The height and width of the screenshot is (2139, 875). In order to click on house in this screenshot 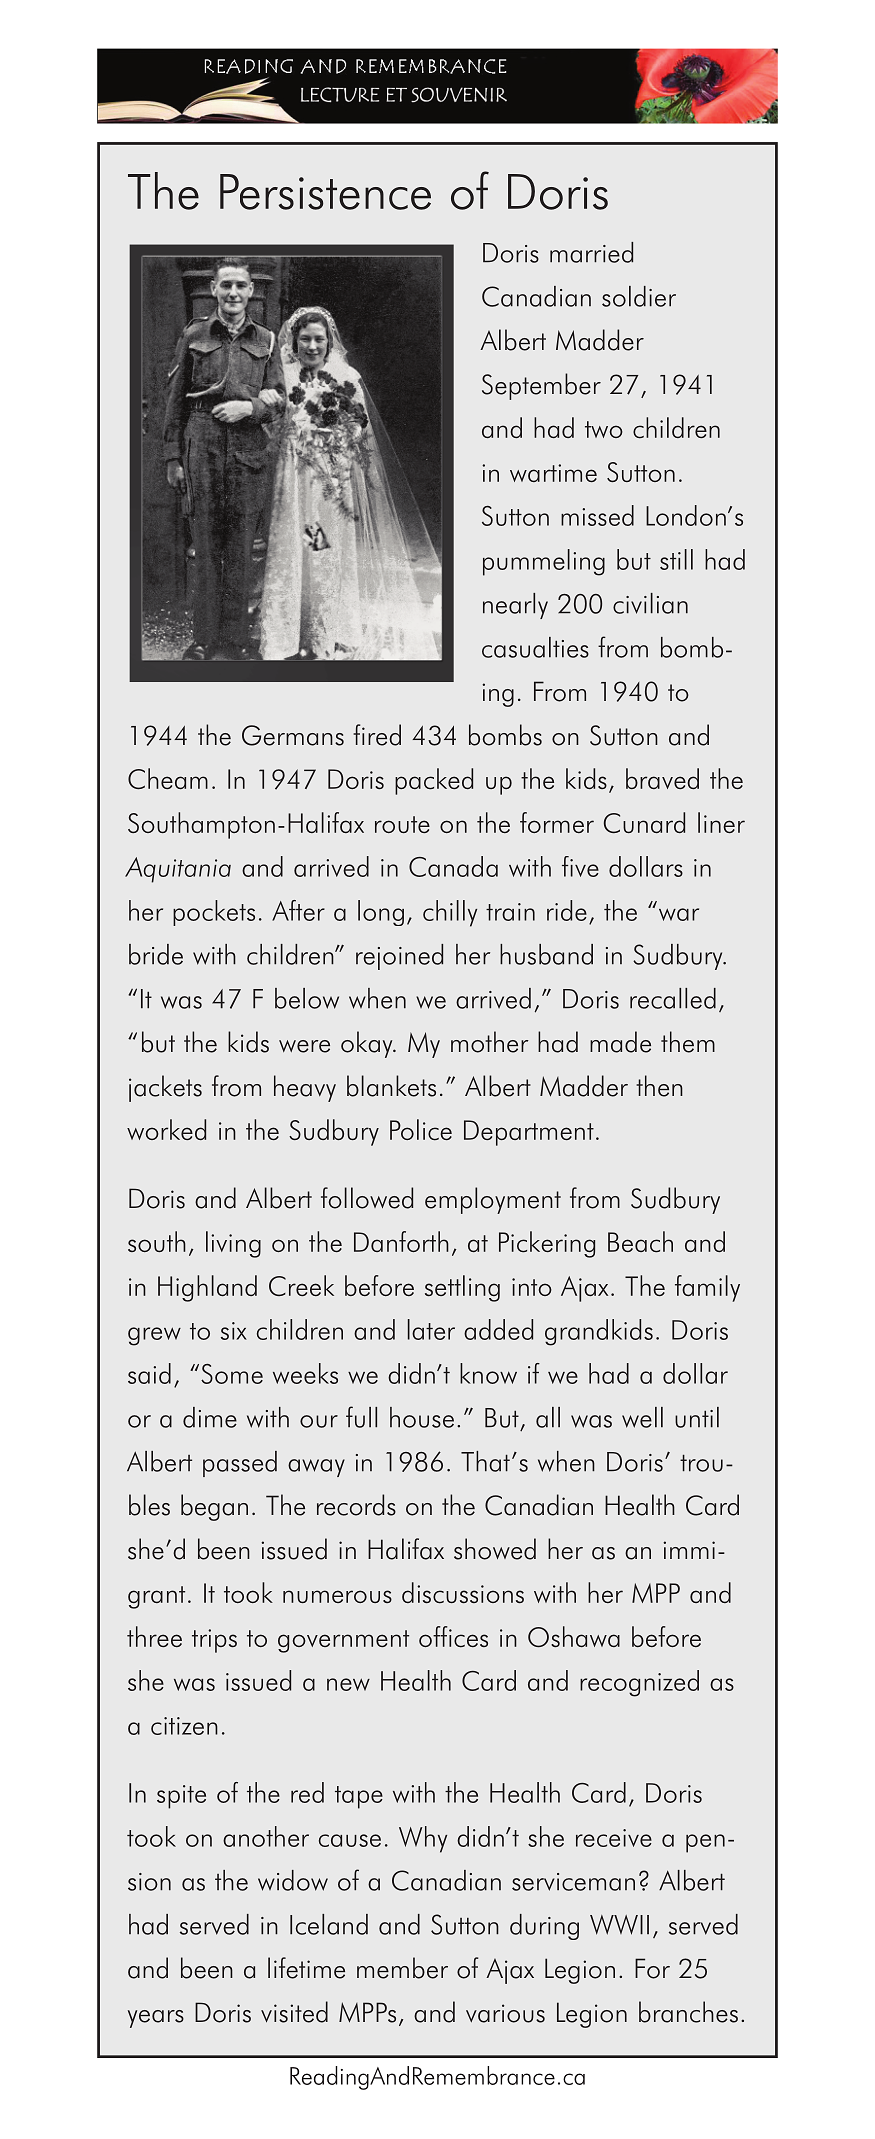, I will do `click(422, 1417)`.
